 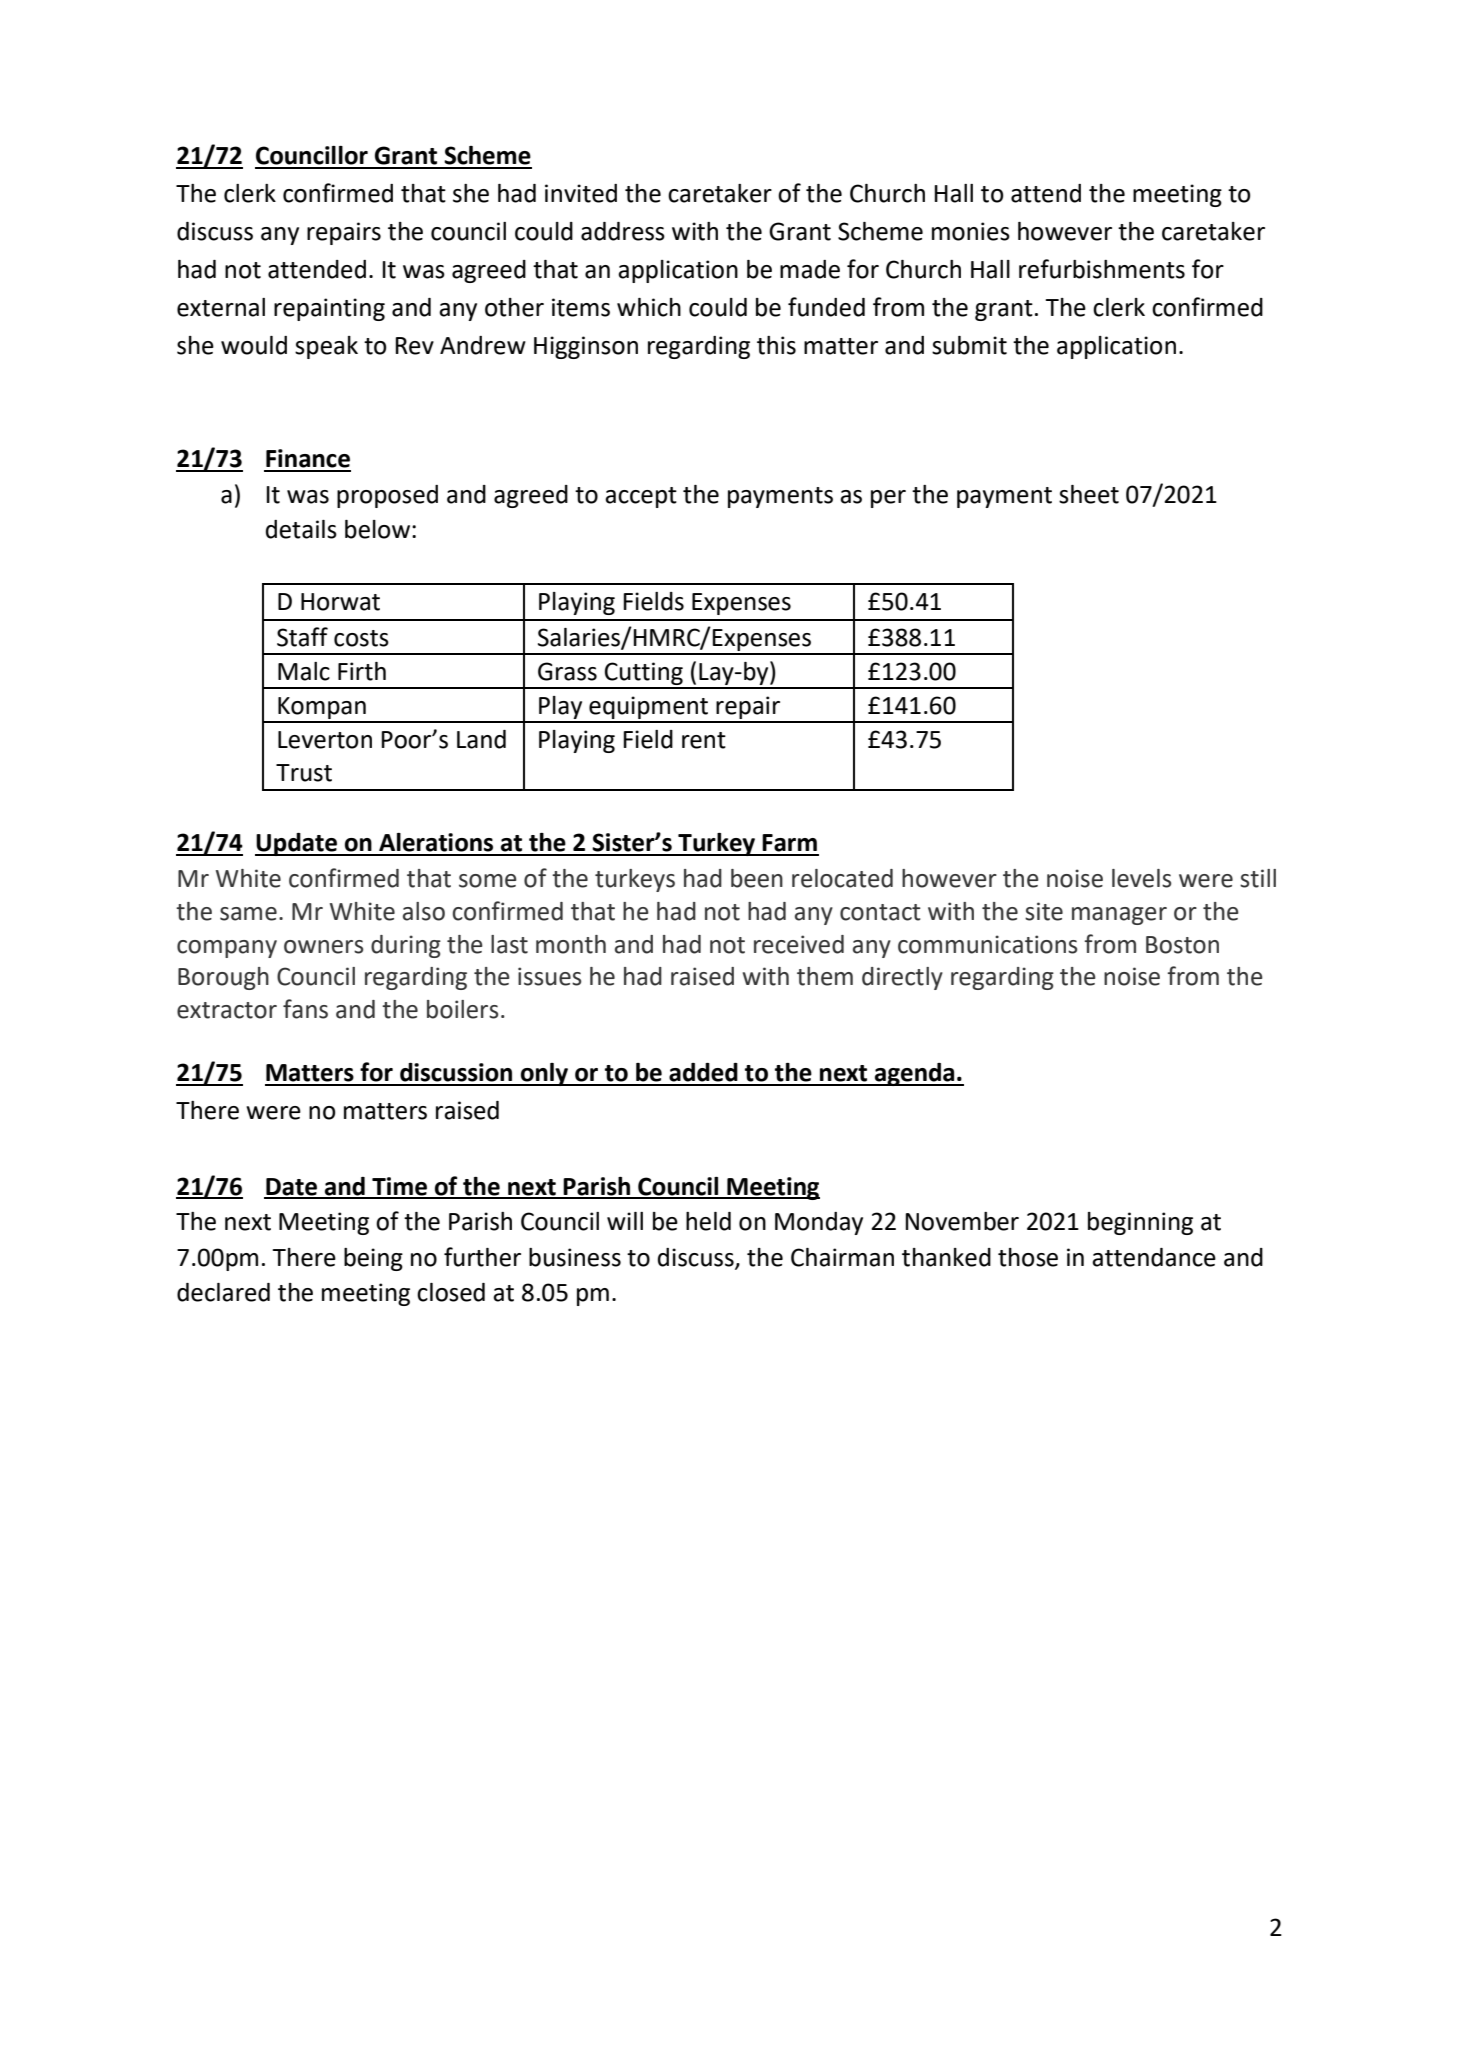 I want to click on Trust, so click(x=304, y=773).
